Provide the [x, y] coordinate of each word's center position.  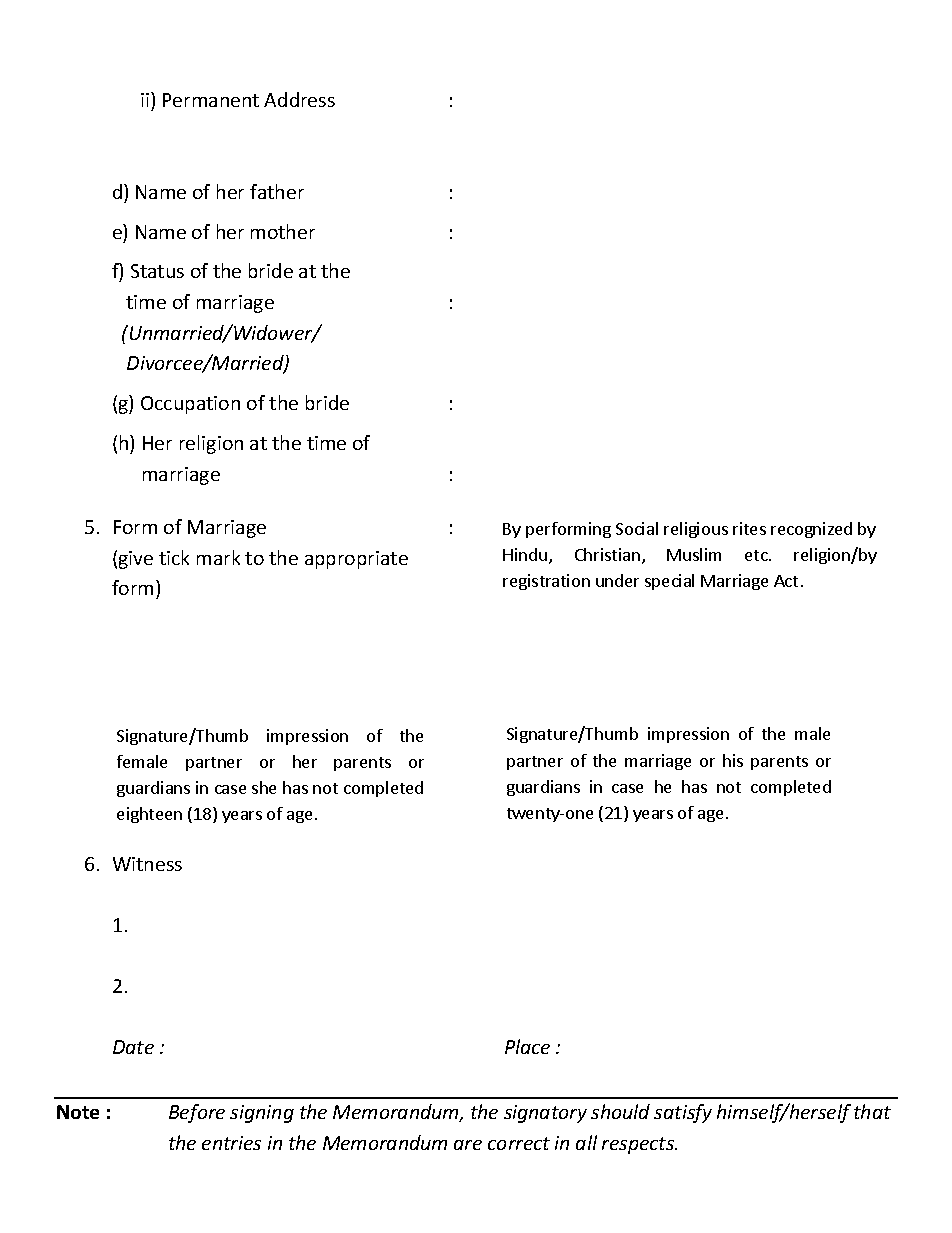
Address [299, 99]
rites [749, 528]
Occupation [190, 405]
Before [197, 1113]
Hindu [525, 554]
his [733, 760]
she [264, 787]
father [277, 191]
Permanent [211, 100]
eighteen [149, 815]
